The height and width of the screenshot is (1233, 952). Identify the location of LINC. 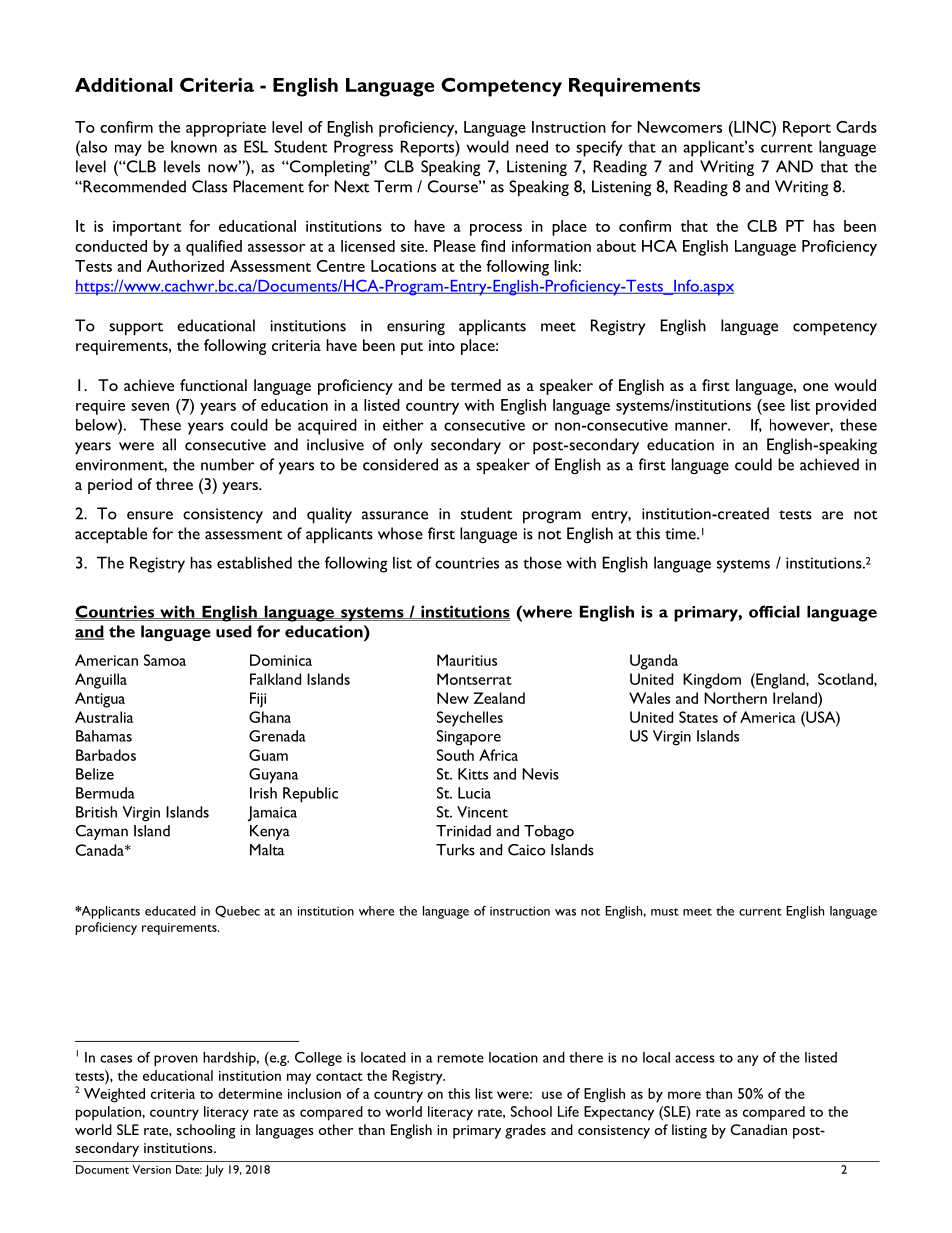
(752, 127).
